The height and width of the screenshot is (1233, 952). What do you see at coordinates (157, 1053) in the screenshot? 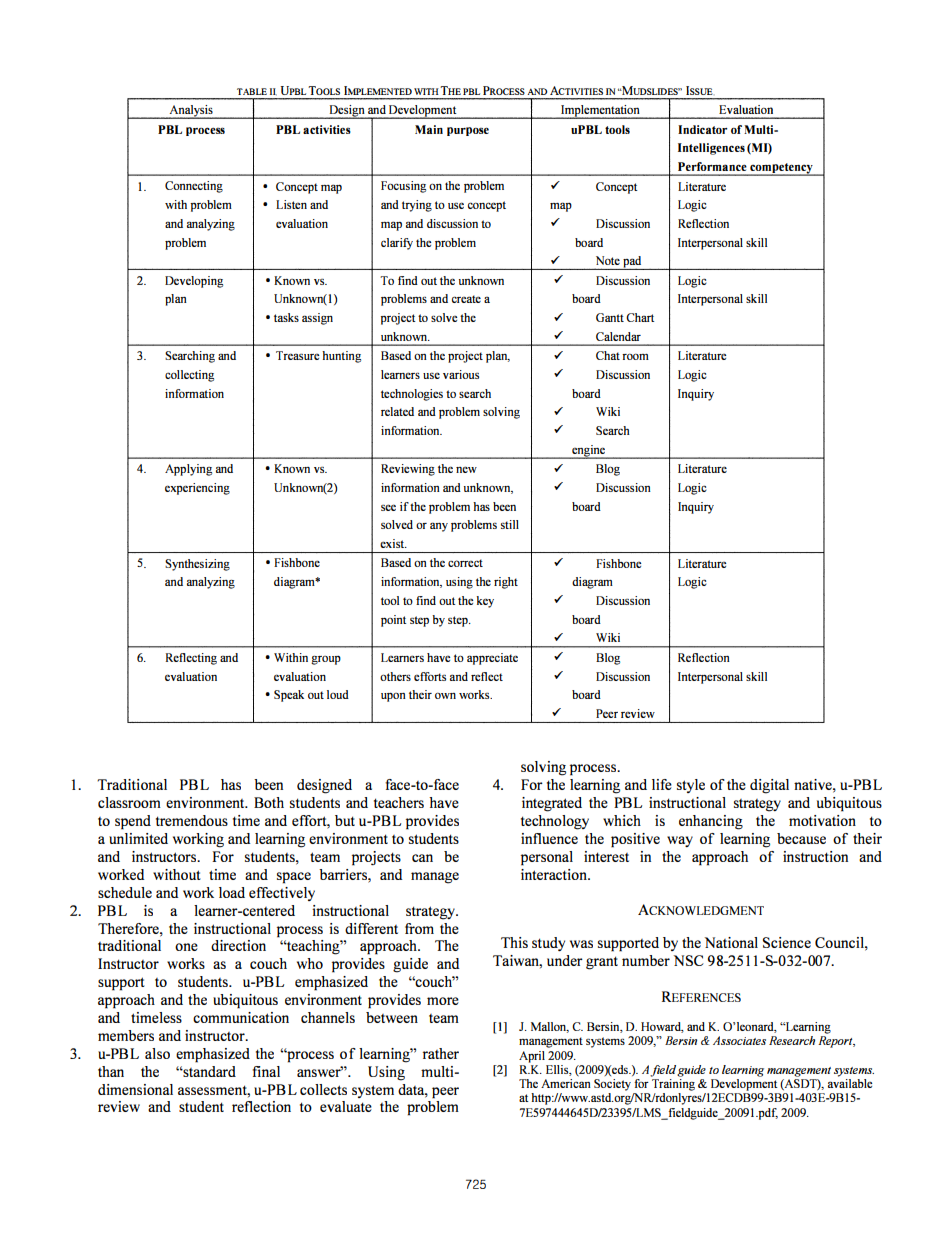
I see `also` at bounding box center [157, 1053].
